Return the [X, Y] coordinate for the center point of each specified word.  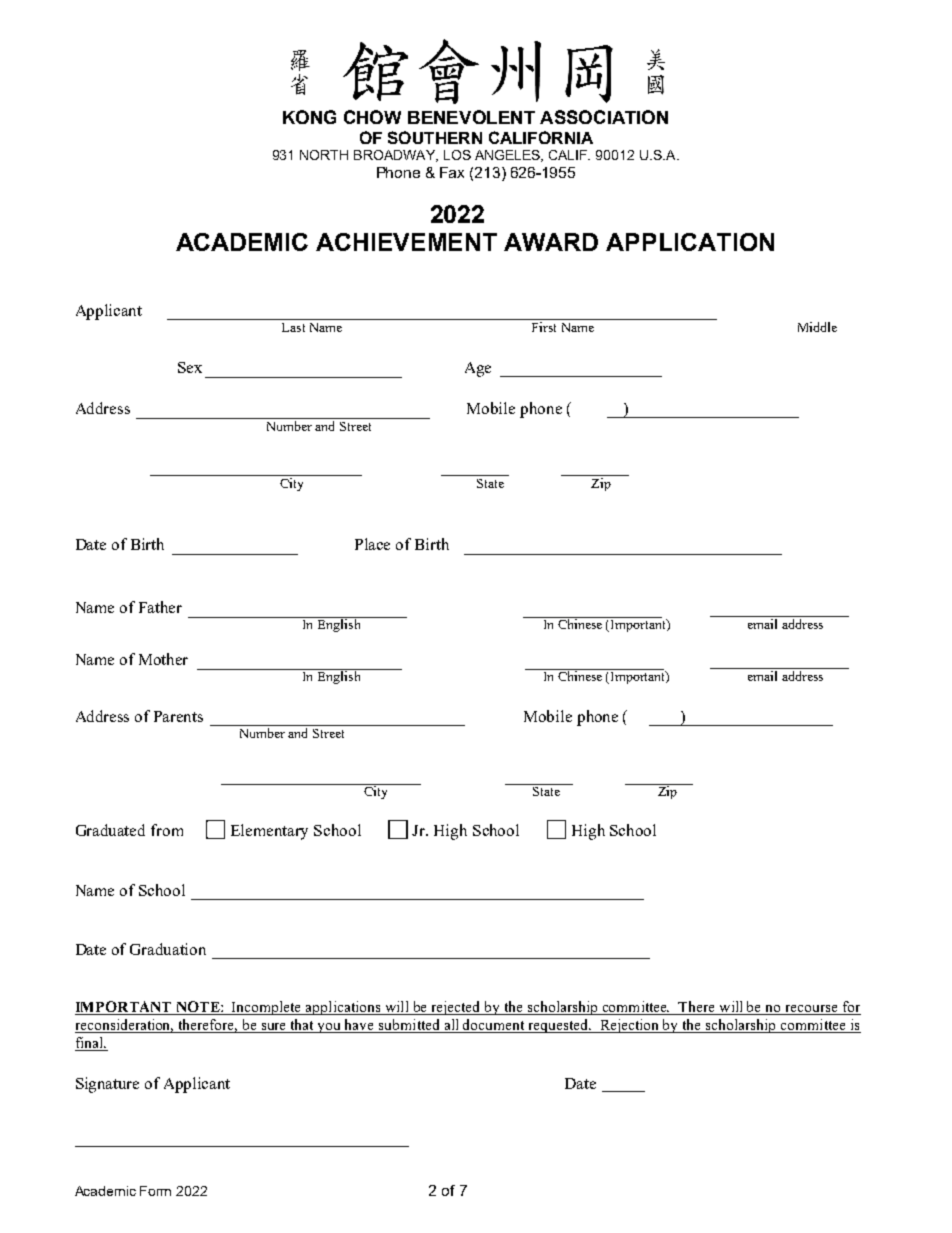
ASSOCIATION [604, 117]
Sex [190, 367]
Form [155, 1191]
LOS [457, 155]
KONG [309, 117]
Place [372, 544]
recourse [811, 1010]
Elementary [269, 832]
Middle [817, 327]
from [167, 830]
